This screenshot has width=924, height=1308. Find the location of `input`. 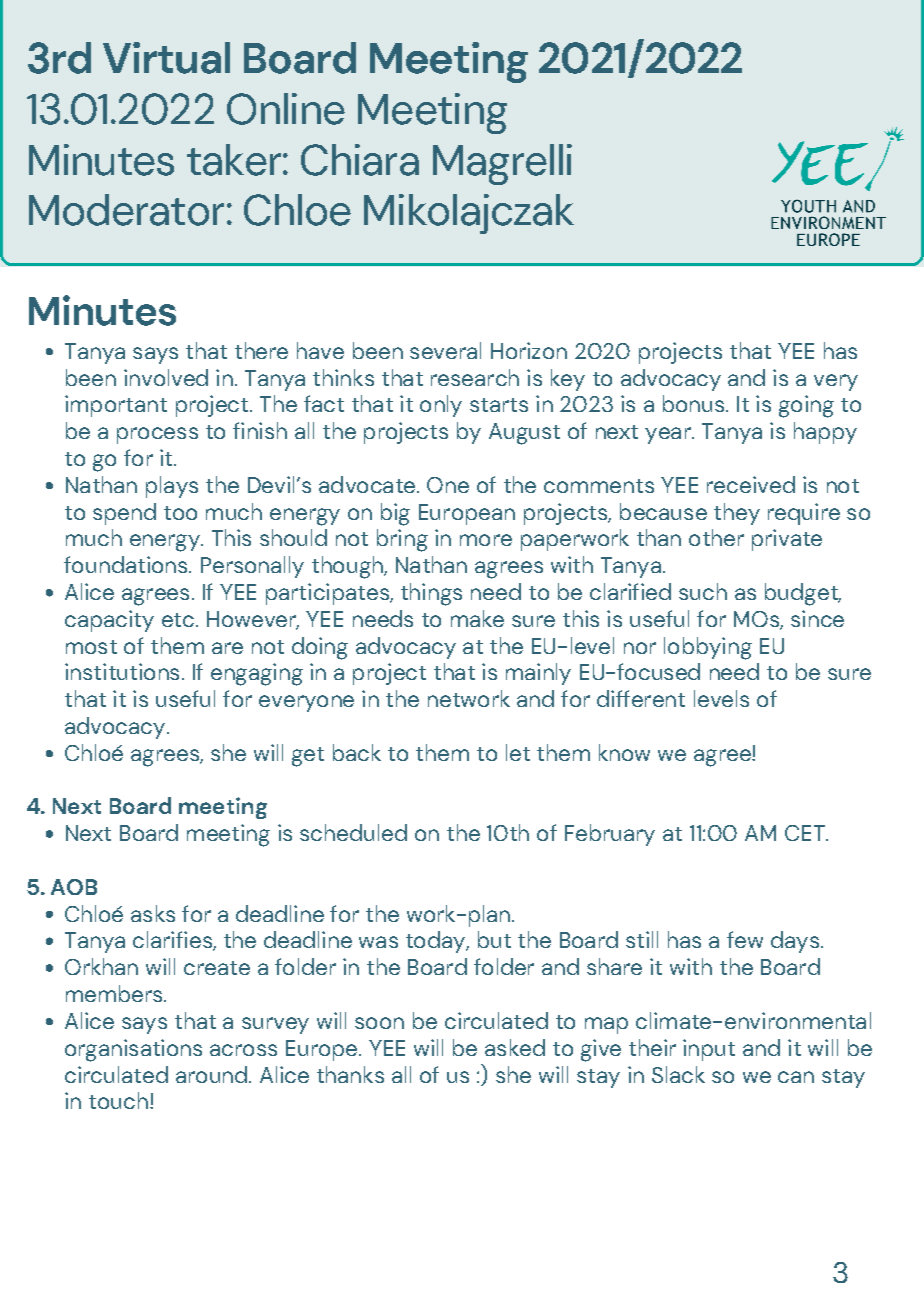

input is located at coordinates (709, 1050).
